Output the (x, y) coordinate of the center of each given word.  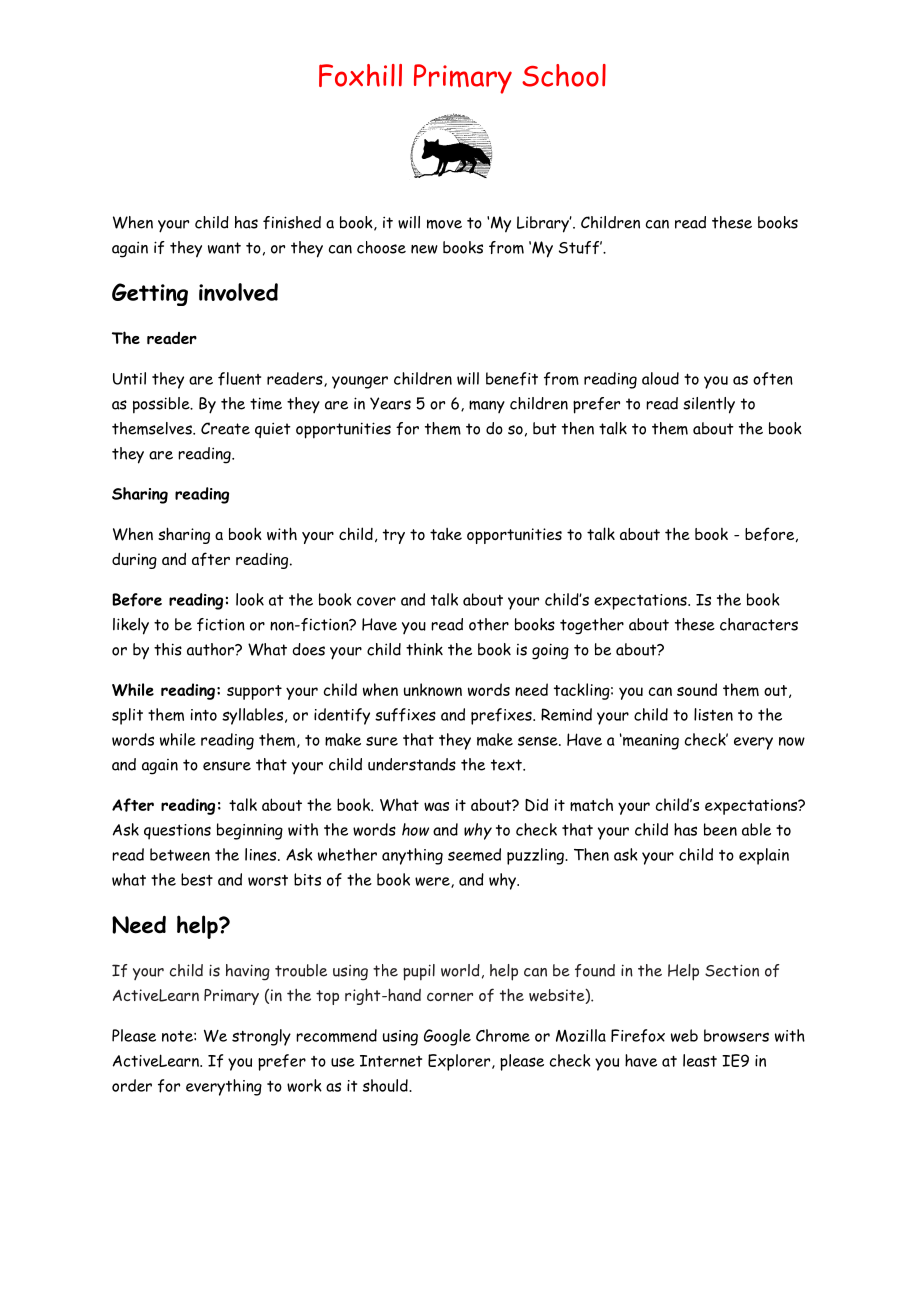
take (446, 534)
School (564, 75)
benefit (512, 379)
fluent (239, 379)
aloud (660, 378)
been (720, 829)
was (436, 806)
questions (177, 832)
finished (292, 222)
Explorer (460, 1062)
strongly (261, 1037)
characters (759, 624)
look (250, 599)
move (444, 224)
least (700, 1060)
